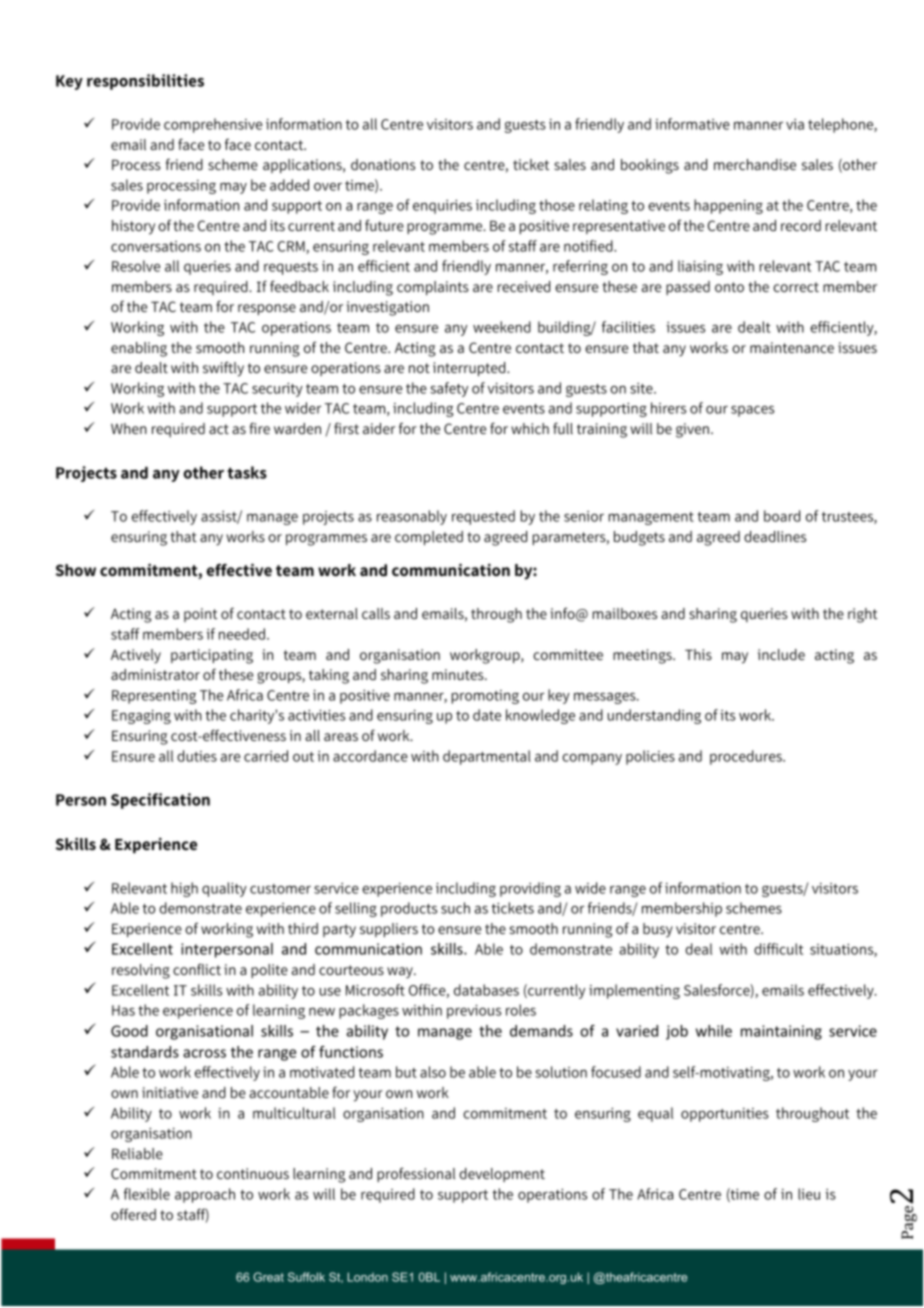 This image has width=924, height=1308. Describe the element at coordinates (133, 1214) in the image. I see `offered` at that location.
